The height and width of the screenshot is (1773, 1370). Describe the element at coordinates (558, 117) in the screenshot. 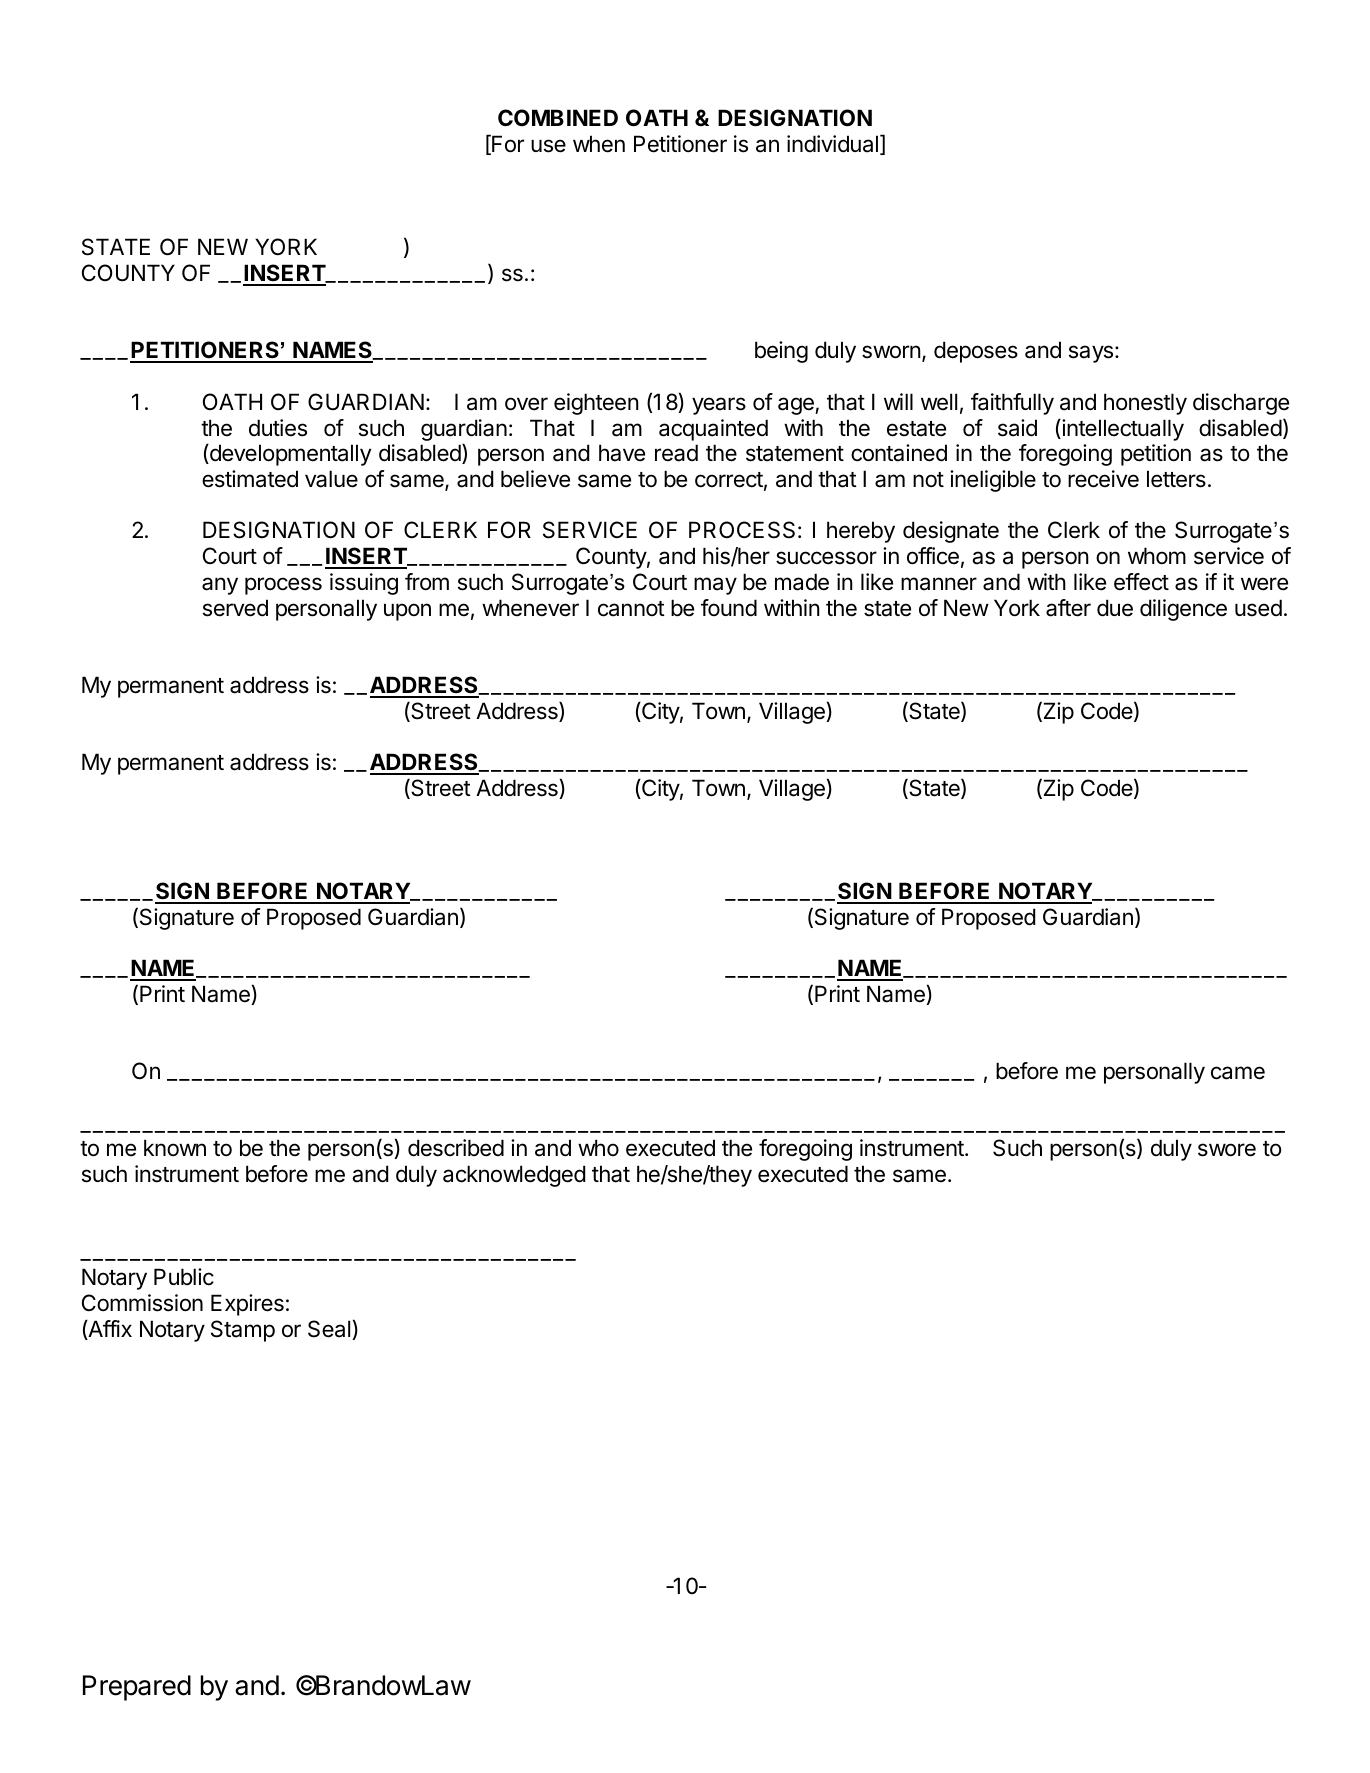

I see `COMBINED` at that location.
